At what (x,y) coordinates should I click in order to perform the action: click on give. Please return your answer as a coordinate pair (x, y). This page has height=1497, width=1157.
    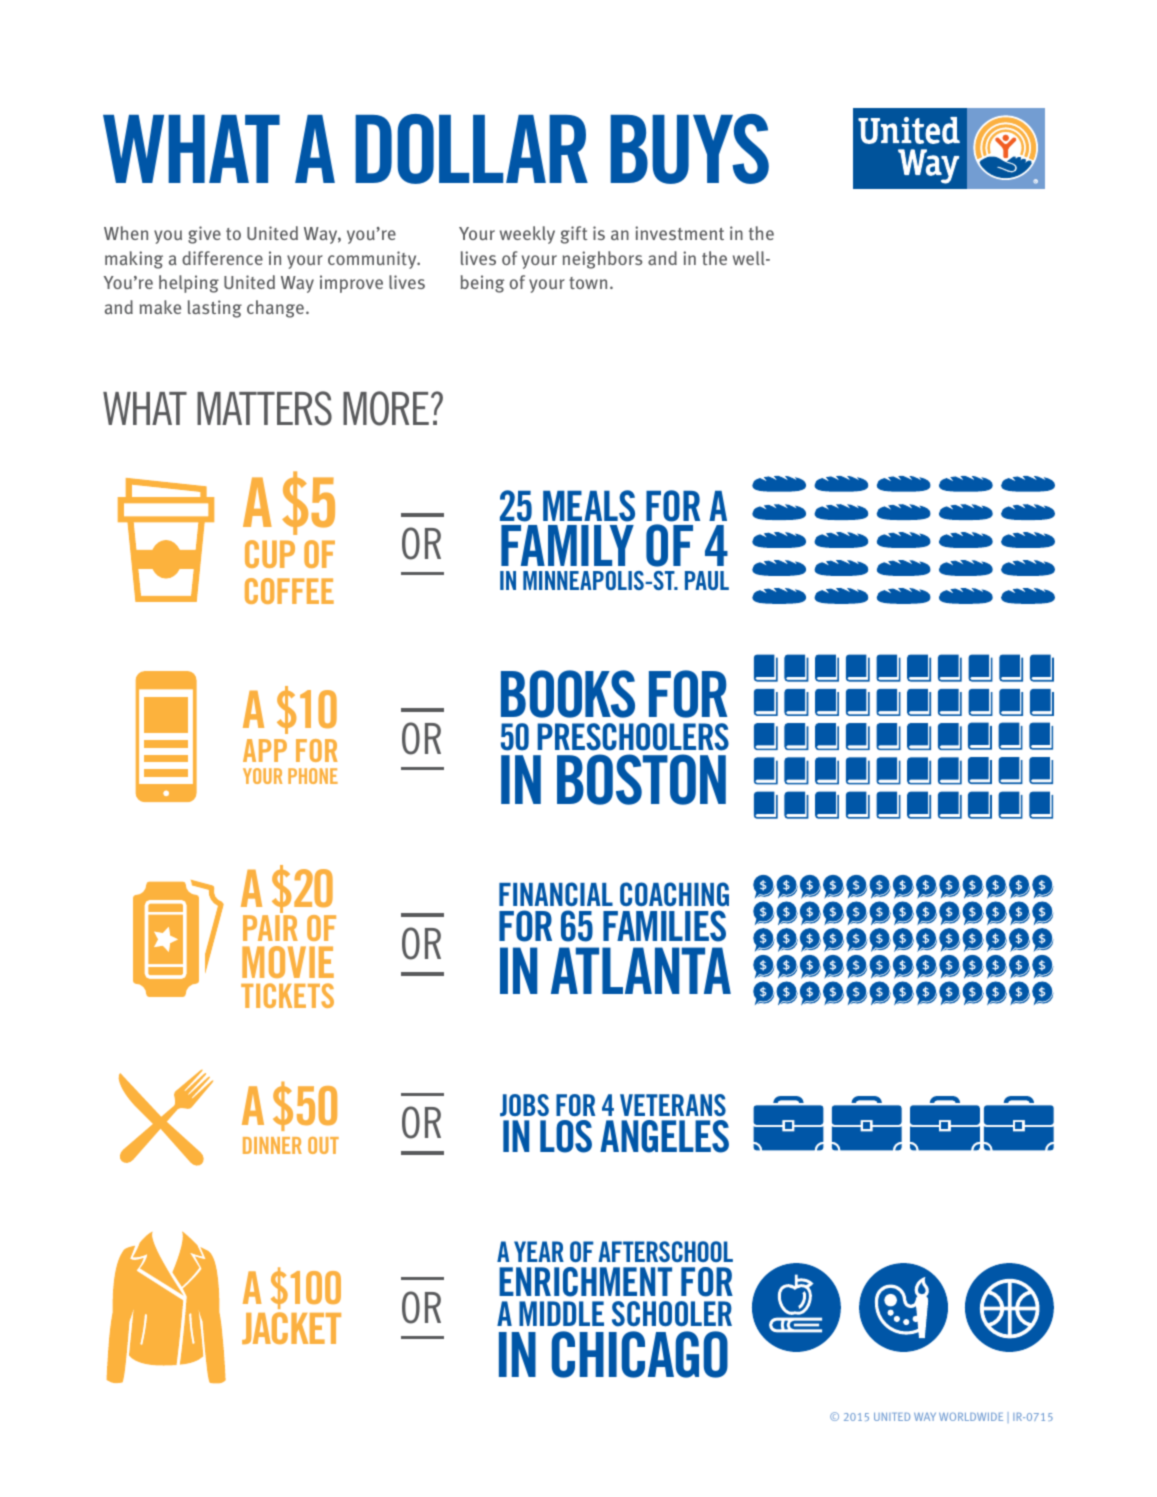
    Looking at the image, I should click on (204, 235).
